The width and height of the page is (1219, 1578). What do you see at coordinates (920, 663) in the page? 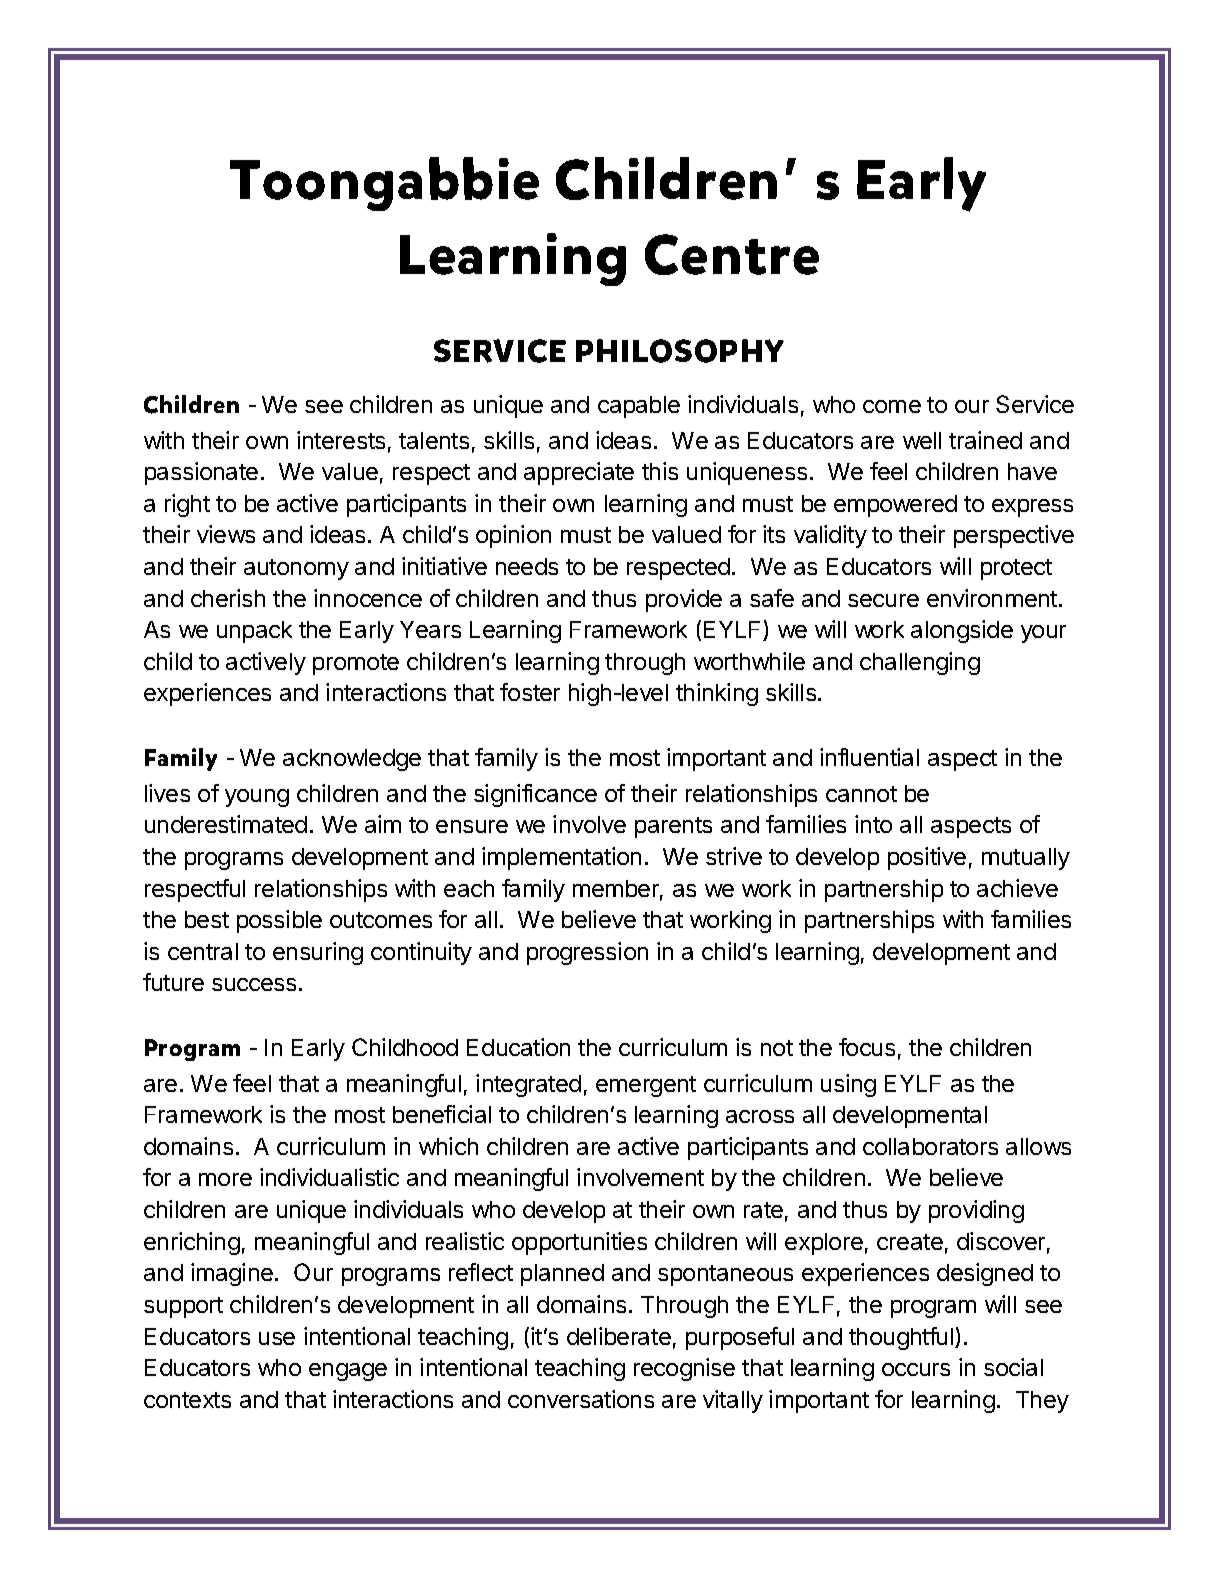
I see `challenging` at bounding box center [920, 663].
